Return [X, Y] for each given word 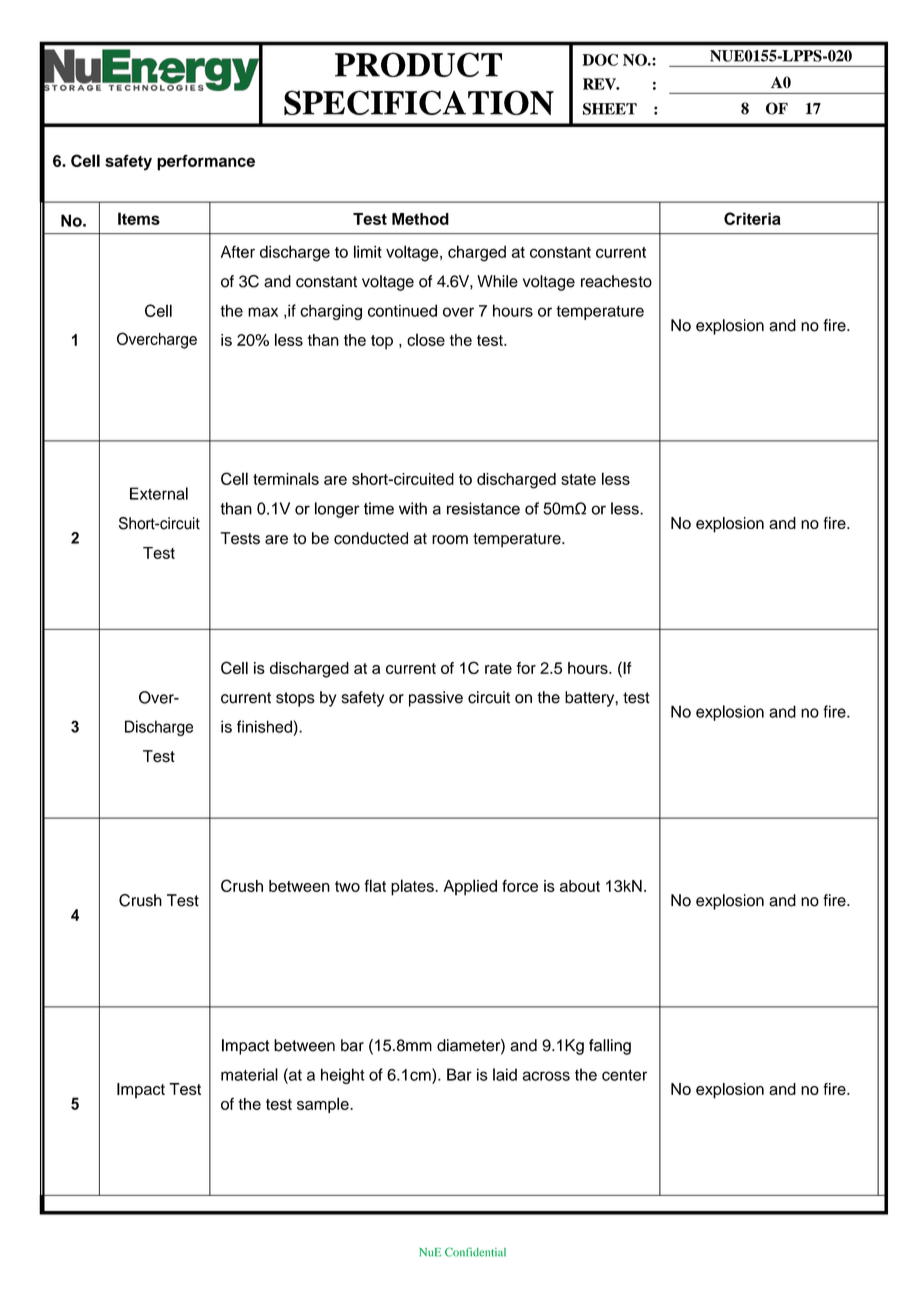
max [263, 312]
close [426, 339]
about [580, 886]
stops [295, 699]
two [347, 886]
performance [206, 162]
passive [436, 699]
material [249, 1074]
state [578, 479]
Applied [470, 887]
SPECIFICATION [419, 102]
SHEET [610, 109]
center [624, 1075]
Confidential [475, 1252]
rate [498, 668]
